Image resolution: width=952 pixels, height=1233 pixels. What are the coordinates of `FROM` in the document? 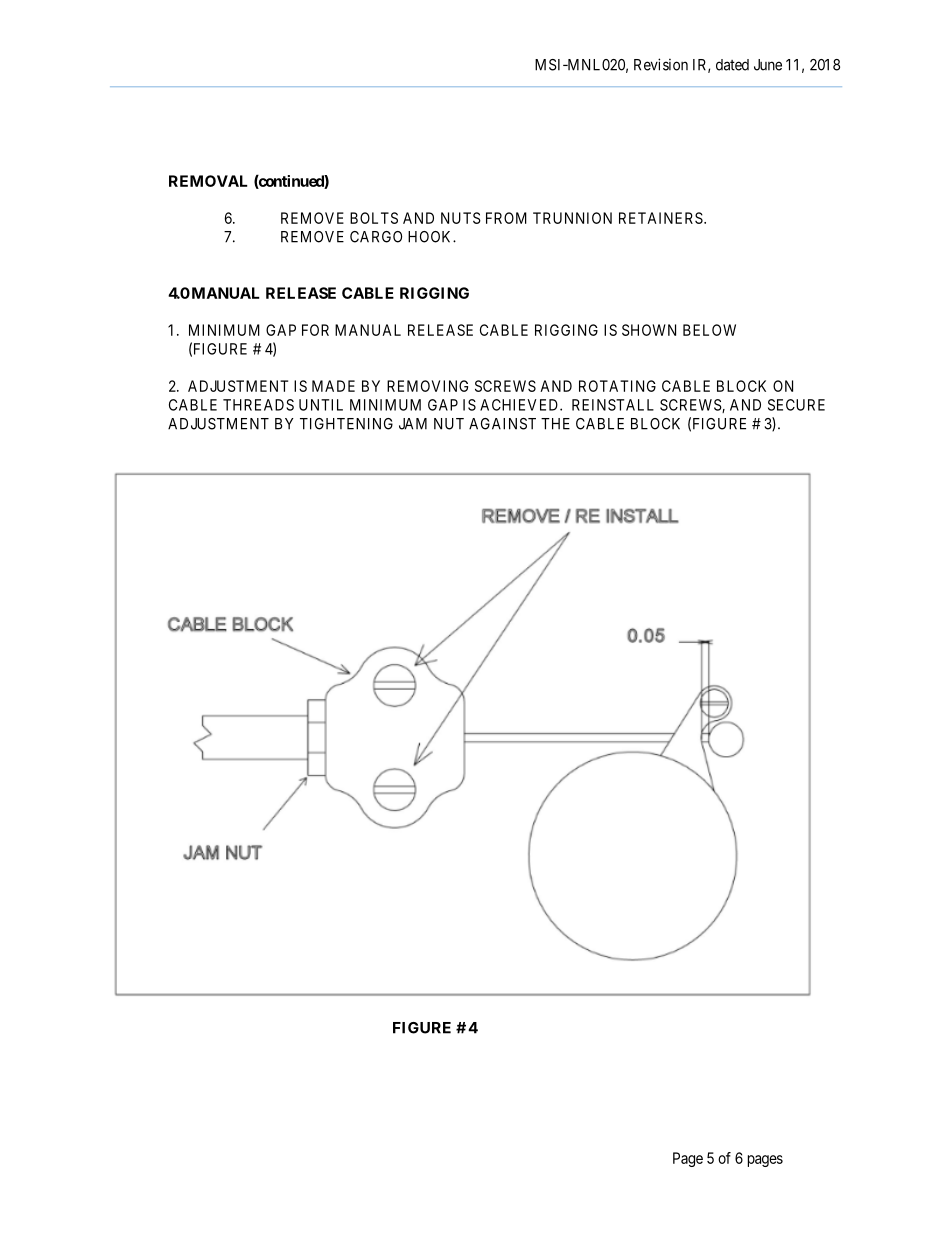 It's located at (506, 218).
